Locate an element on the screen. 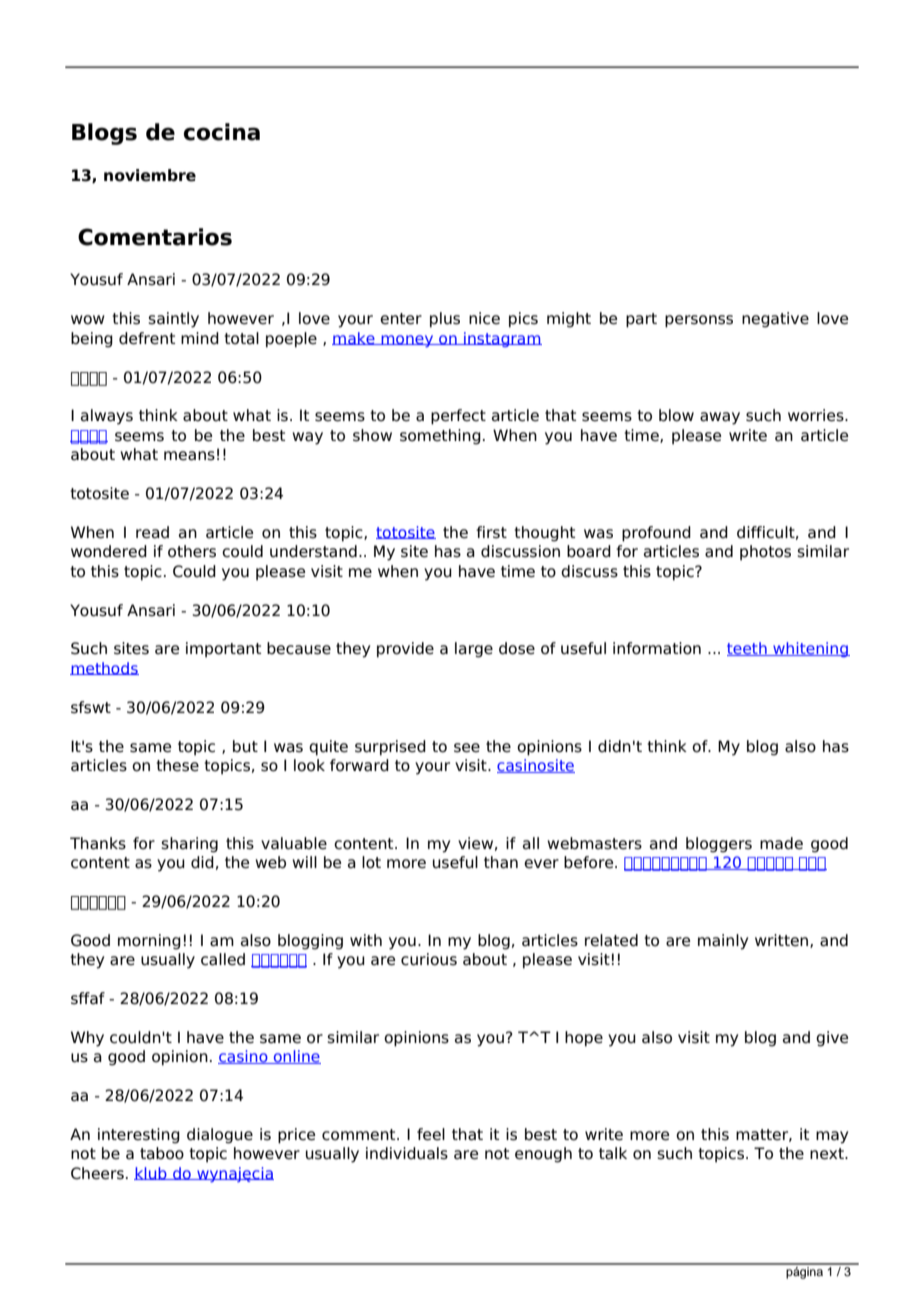 The height and width of the screenshot is (1308, 924). means is located at coordinates (189, 456).
